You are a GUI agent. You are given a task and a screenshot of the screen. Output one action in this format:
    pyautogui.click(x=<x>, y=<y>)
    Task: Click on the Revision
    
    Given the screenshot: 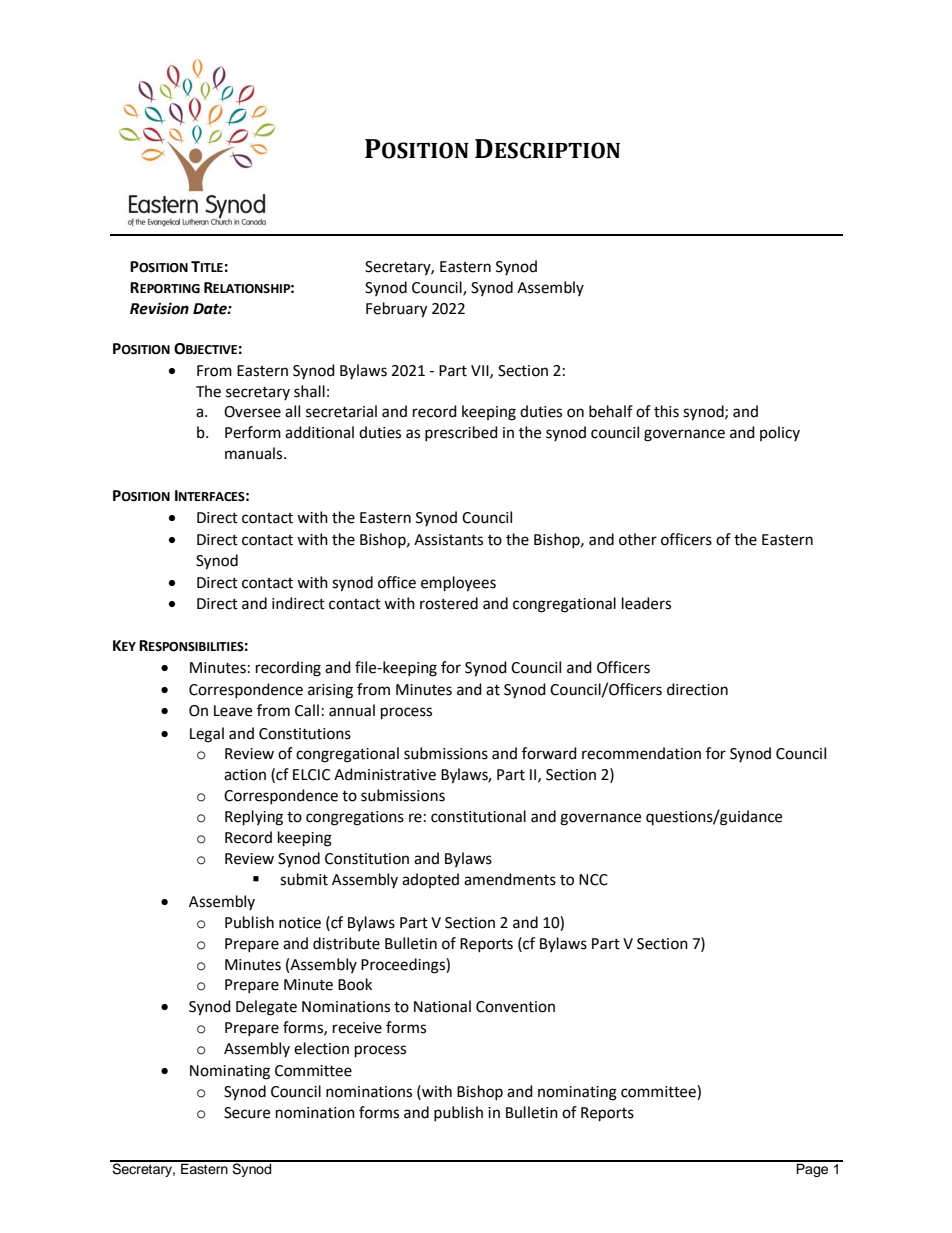 What is the action you would take?
    pyautogui.click(x=159, y=308)
